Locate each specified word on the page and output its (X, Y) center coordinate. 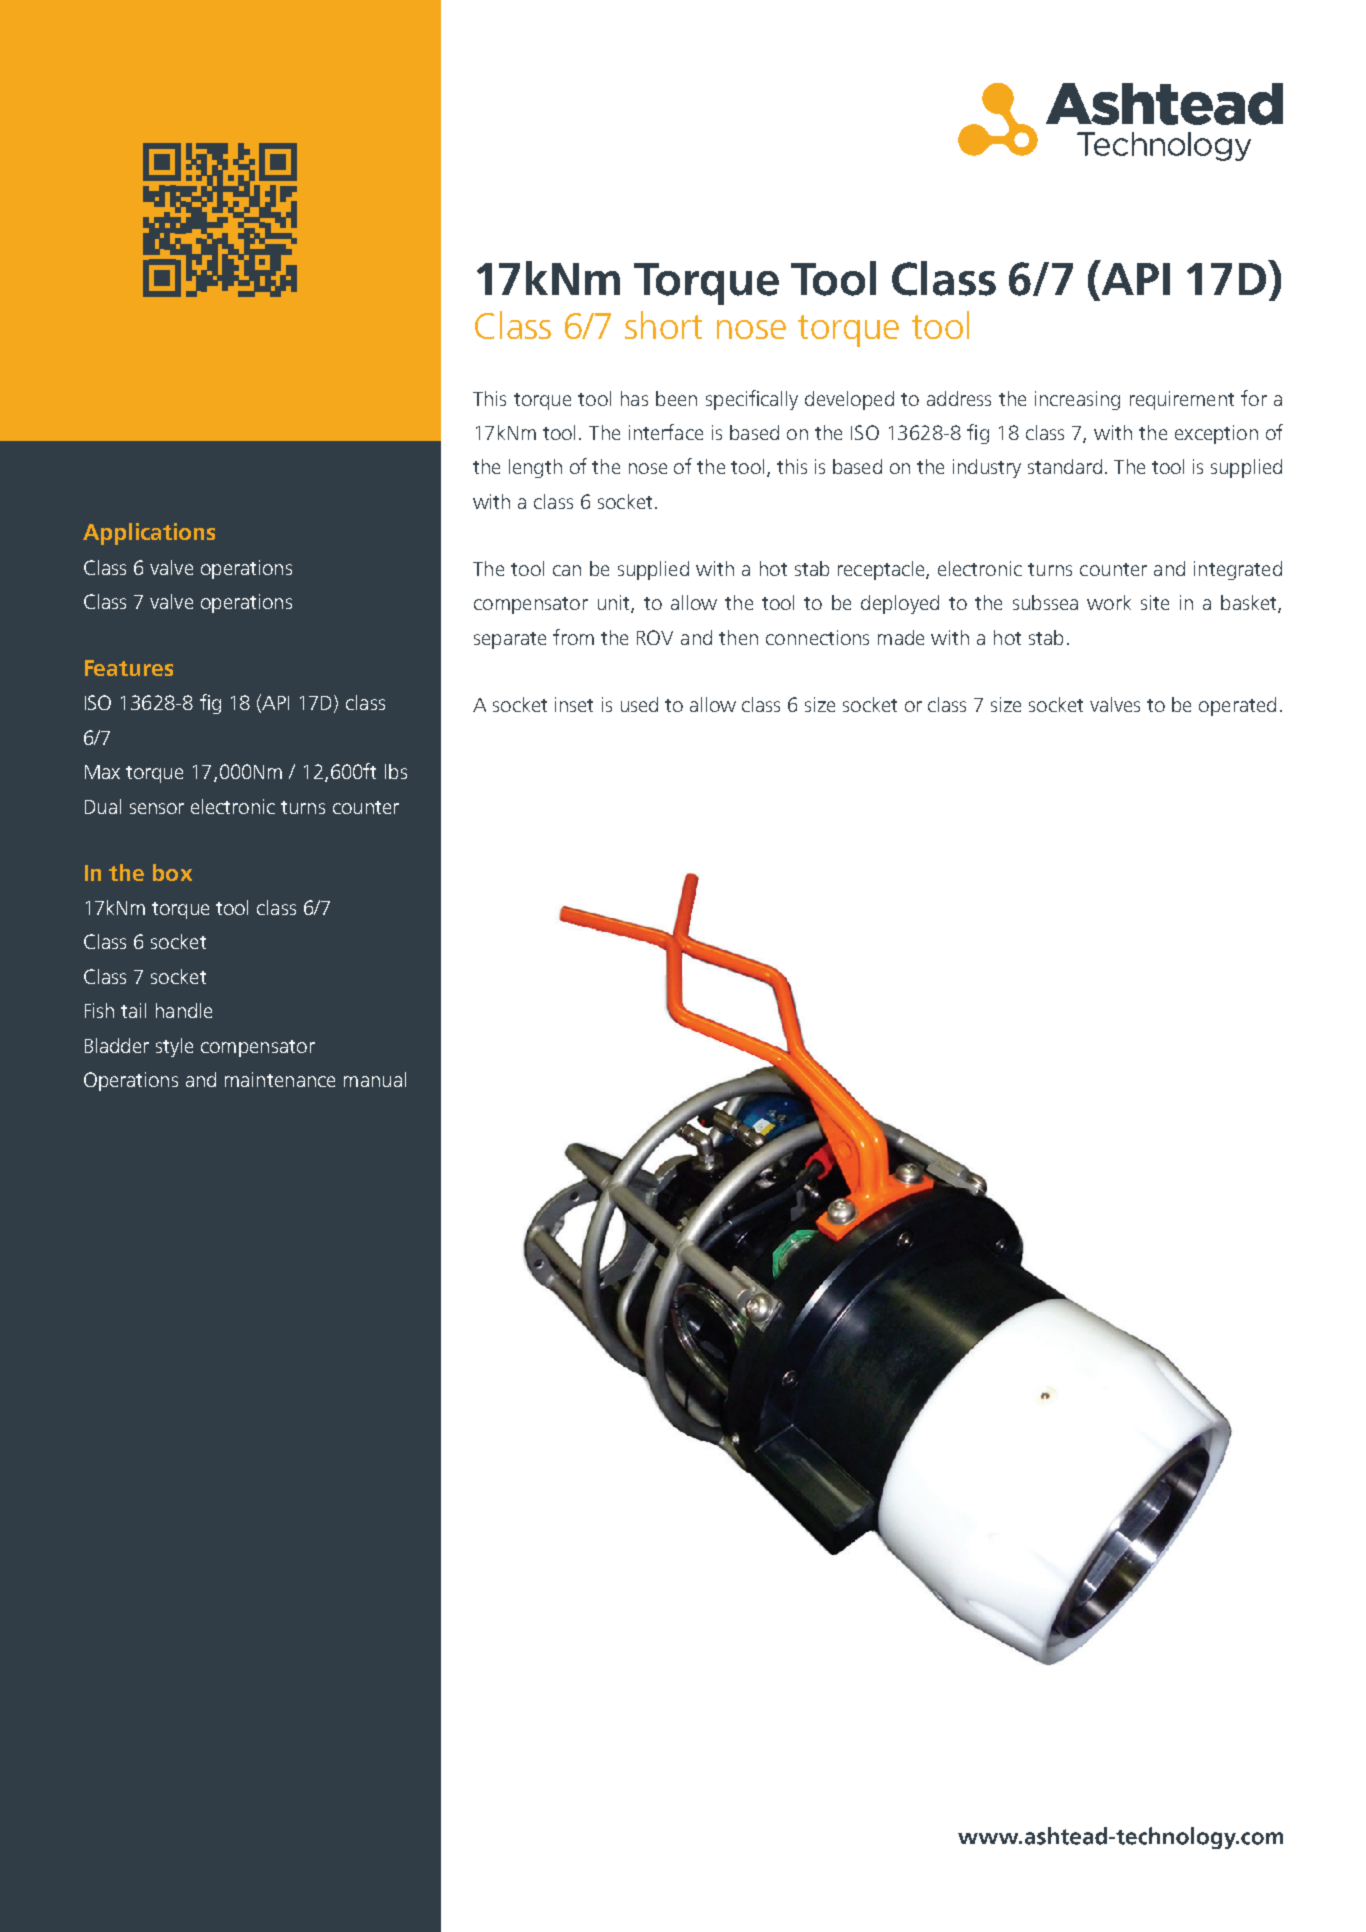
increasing (1077, 400)
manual (375, 1079)
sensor (157, 808)
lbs (396, 771)
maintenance (280, 1079)
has (634, 398)
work (1109, 602)
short (663, 325)
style (174, 1047)
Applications (149, 534)
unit (615, 604)
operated (1237, 706)
